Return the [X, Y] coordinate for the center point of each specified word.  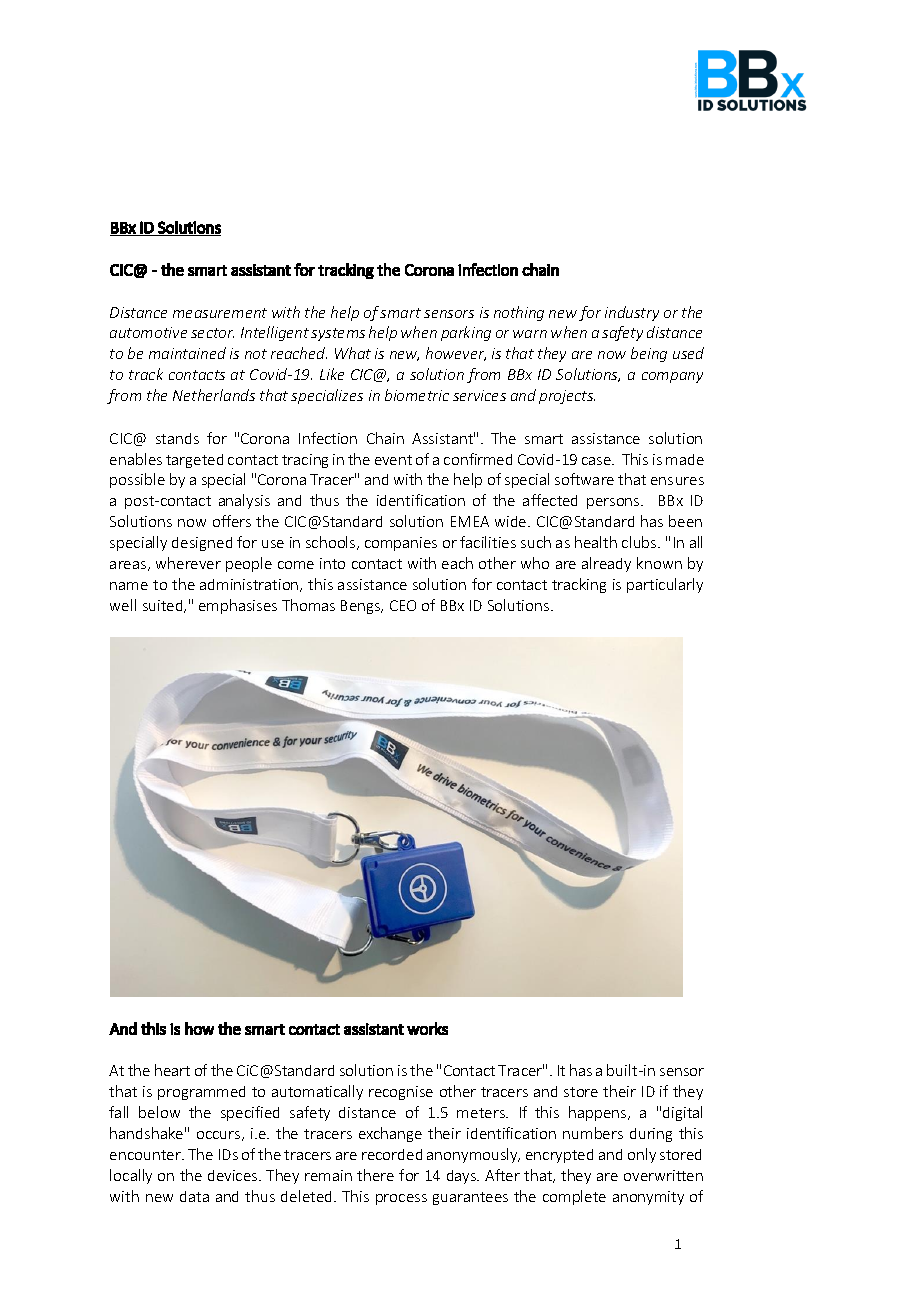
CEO [403, 605]
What [353, 353]
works [427, 1028]
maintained [187, 353]
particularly [665, 585]
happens [599, 1113]
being [649, 354]
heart [172, 1070]
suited [164, 606]
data [194, 1196]
